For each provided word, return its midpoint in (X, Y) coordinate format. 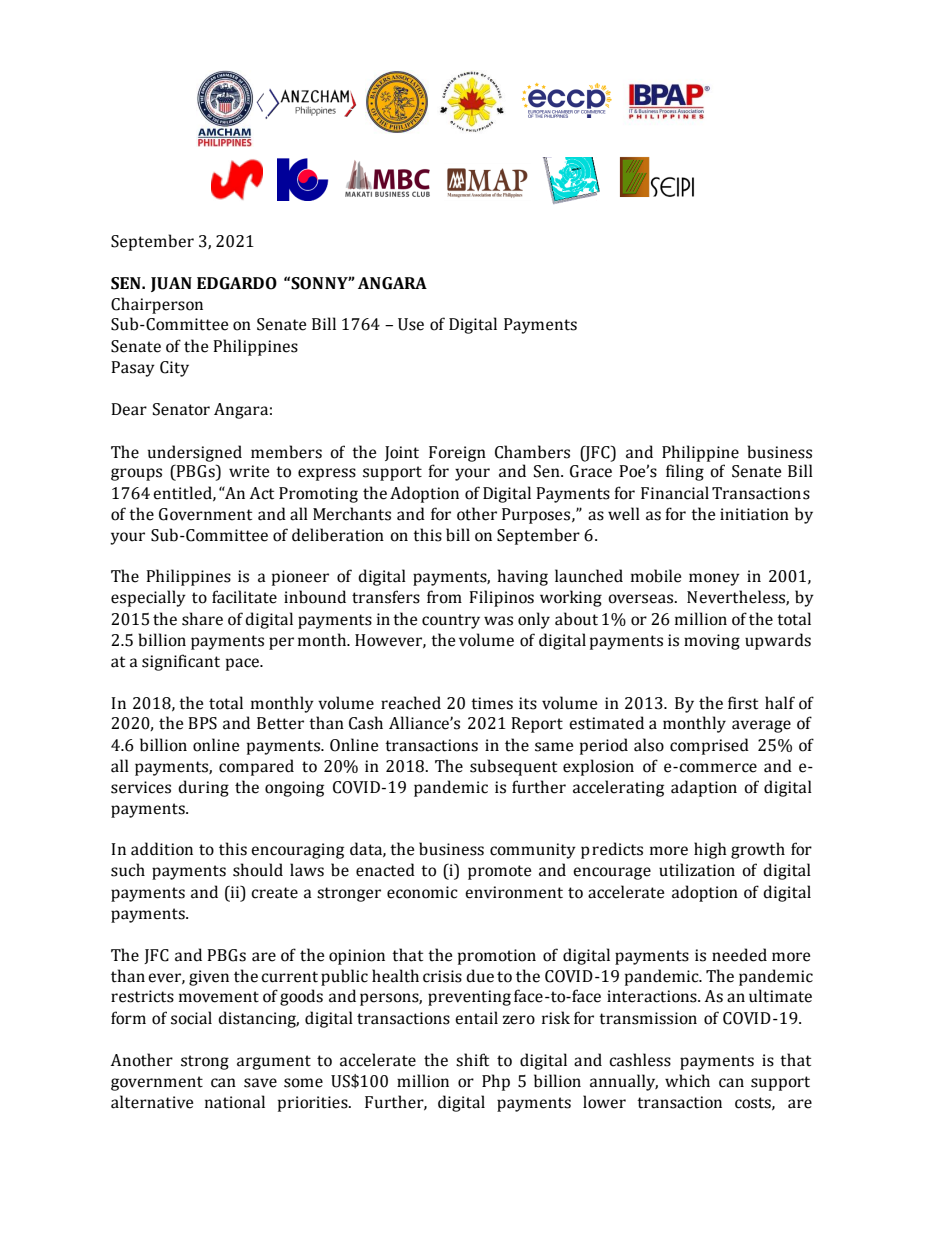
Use (411, 324)
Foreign (457, 454)
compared (256, 767)
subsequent (513, 767)
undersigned (195, 453)
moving (712, 642)
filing (685, 472)
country (451, 621)
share (202, 619)
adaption (704, 788)
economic (422, 892)
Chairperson (157, 305)
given (209, 978)
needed (739, 955)
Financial (675, 493)
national (235, 1102)
